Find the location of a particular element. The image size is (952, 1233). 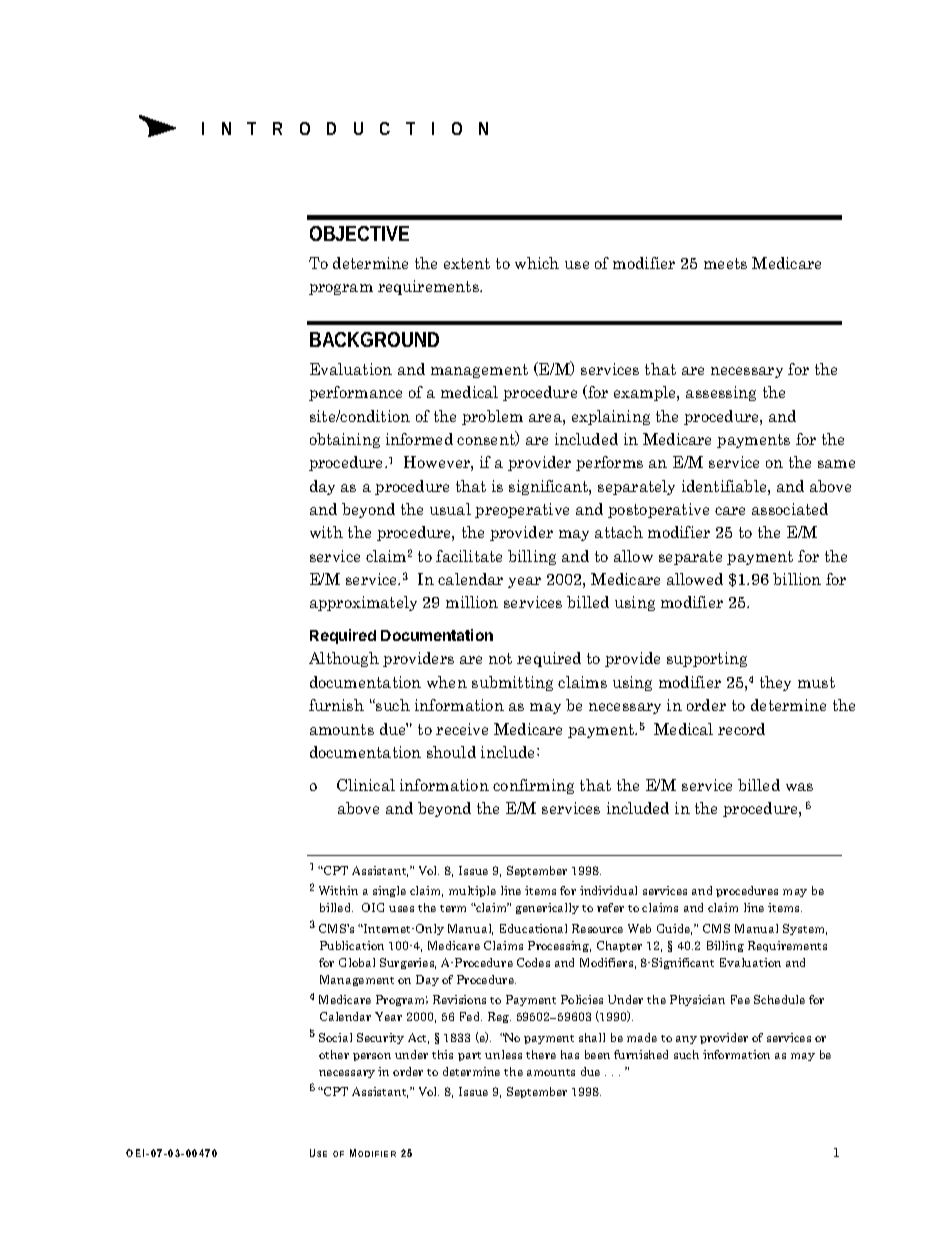

Although is located at coordinates (344, 659).
